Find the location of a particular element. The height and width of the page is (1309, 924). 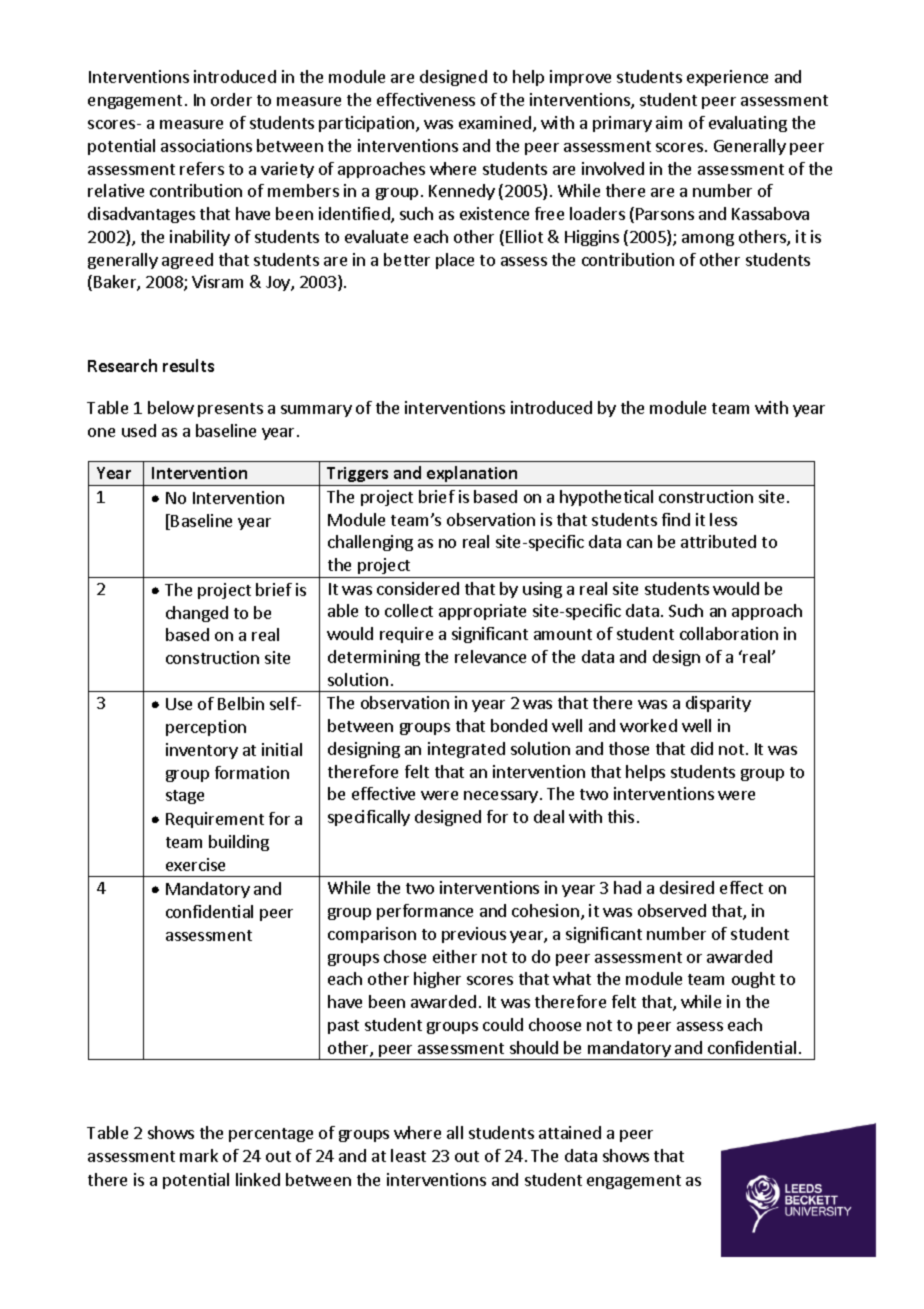

aim is located at coordinates (669, 122).
